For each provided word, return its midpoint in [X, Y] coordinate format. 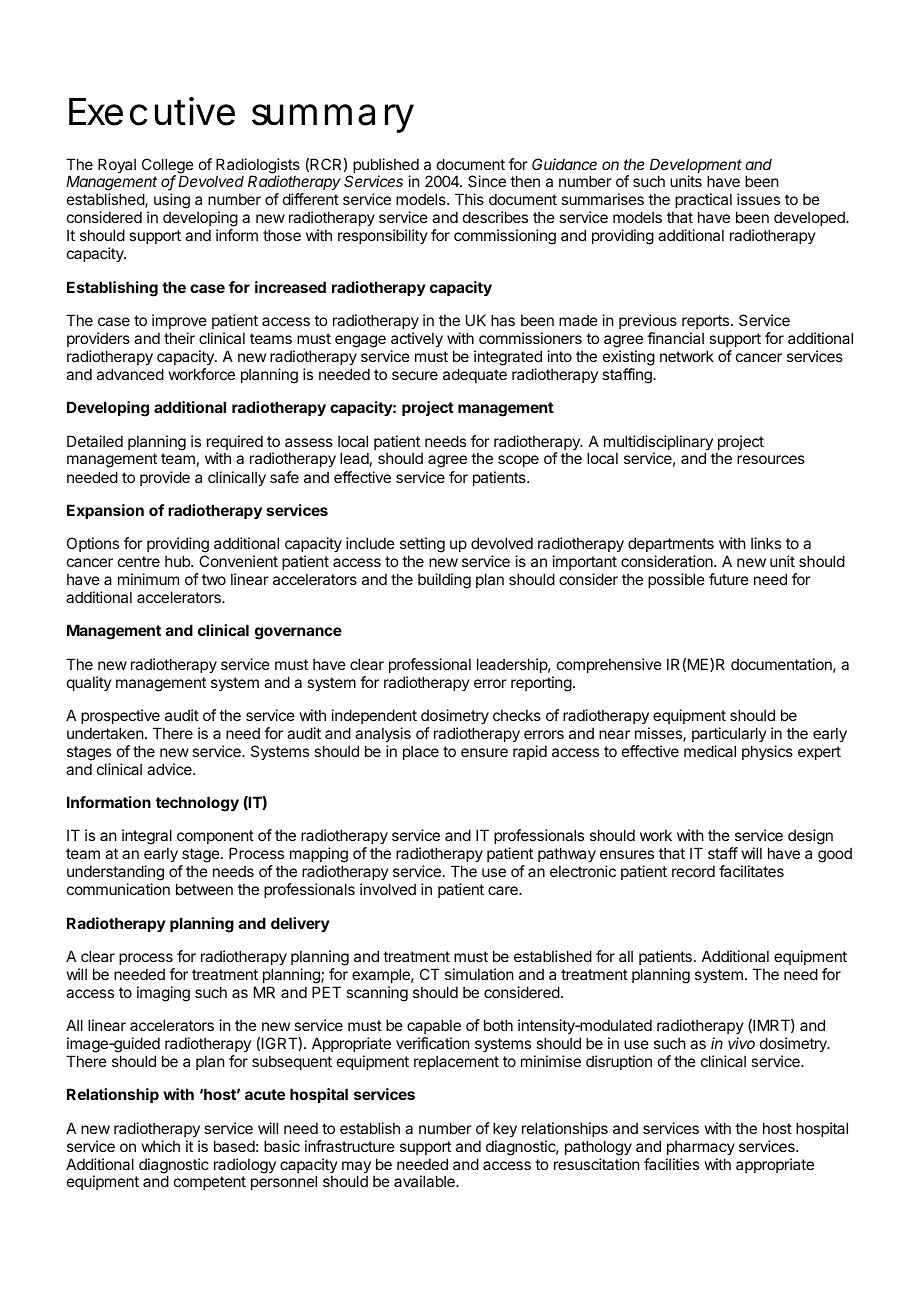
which [161, 1146]
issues [758, 199]
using [172, 202]
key [505, 1129]
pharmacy [701, 1147]
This [469, 199]
